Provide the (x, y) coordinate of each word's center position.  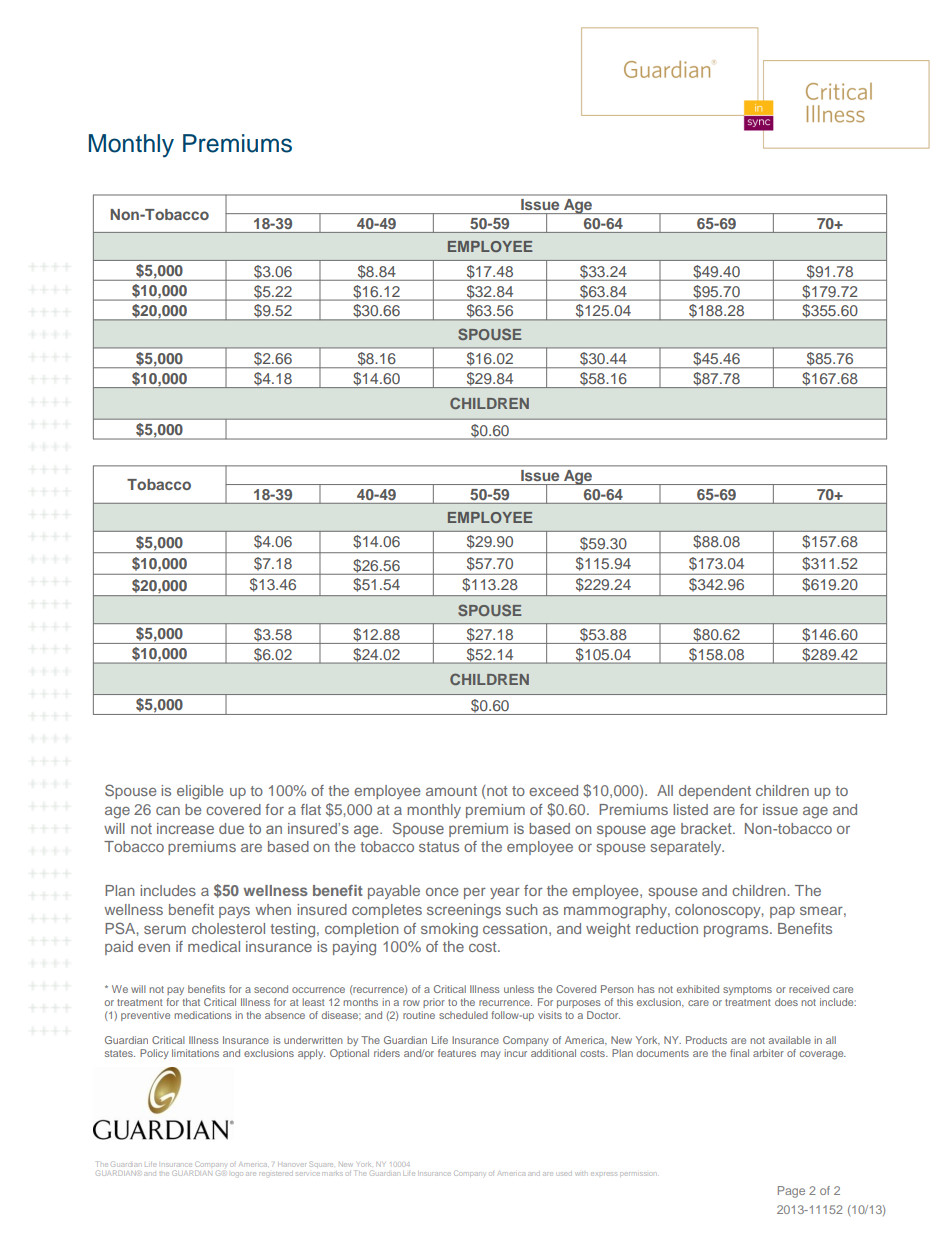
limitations (195, 1053)
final (739, 1053)
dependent (715, 792)
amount (451, 791)
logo (236, 1174)
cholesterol (228, 928)
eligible (200, 792)
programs (737, 931)
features (457, 1053)
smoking (449, 930)
